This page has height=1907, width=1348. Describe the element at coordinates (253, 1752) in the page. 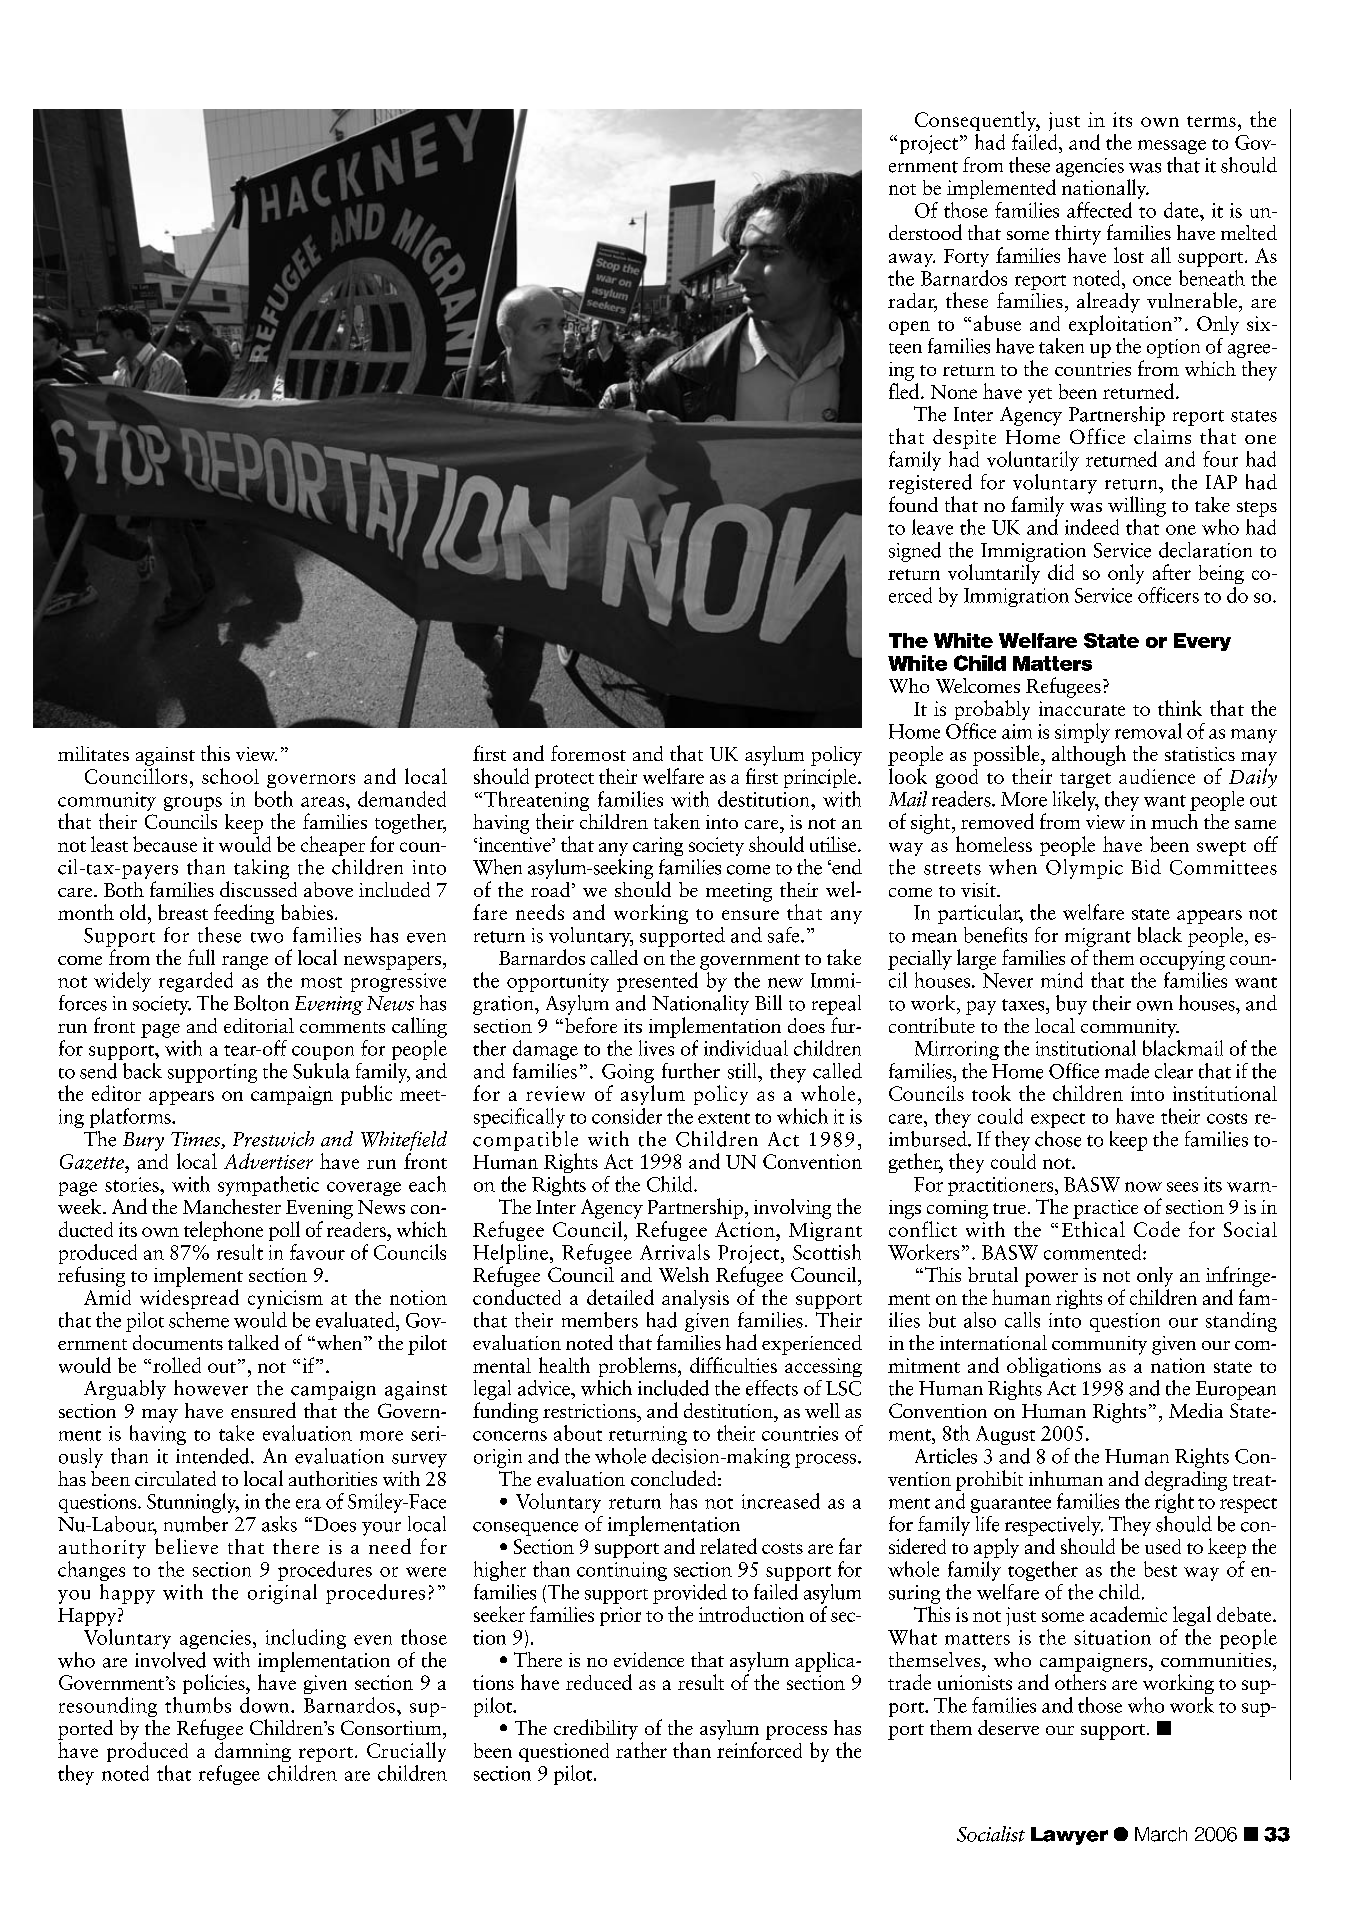

I see `damning` at that location.
